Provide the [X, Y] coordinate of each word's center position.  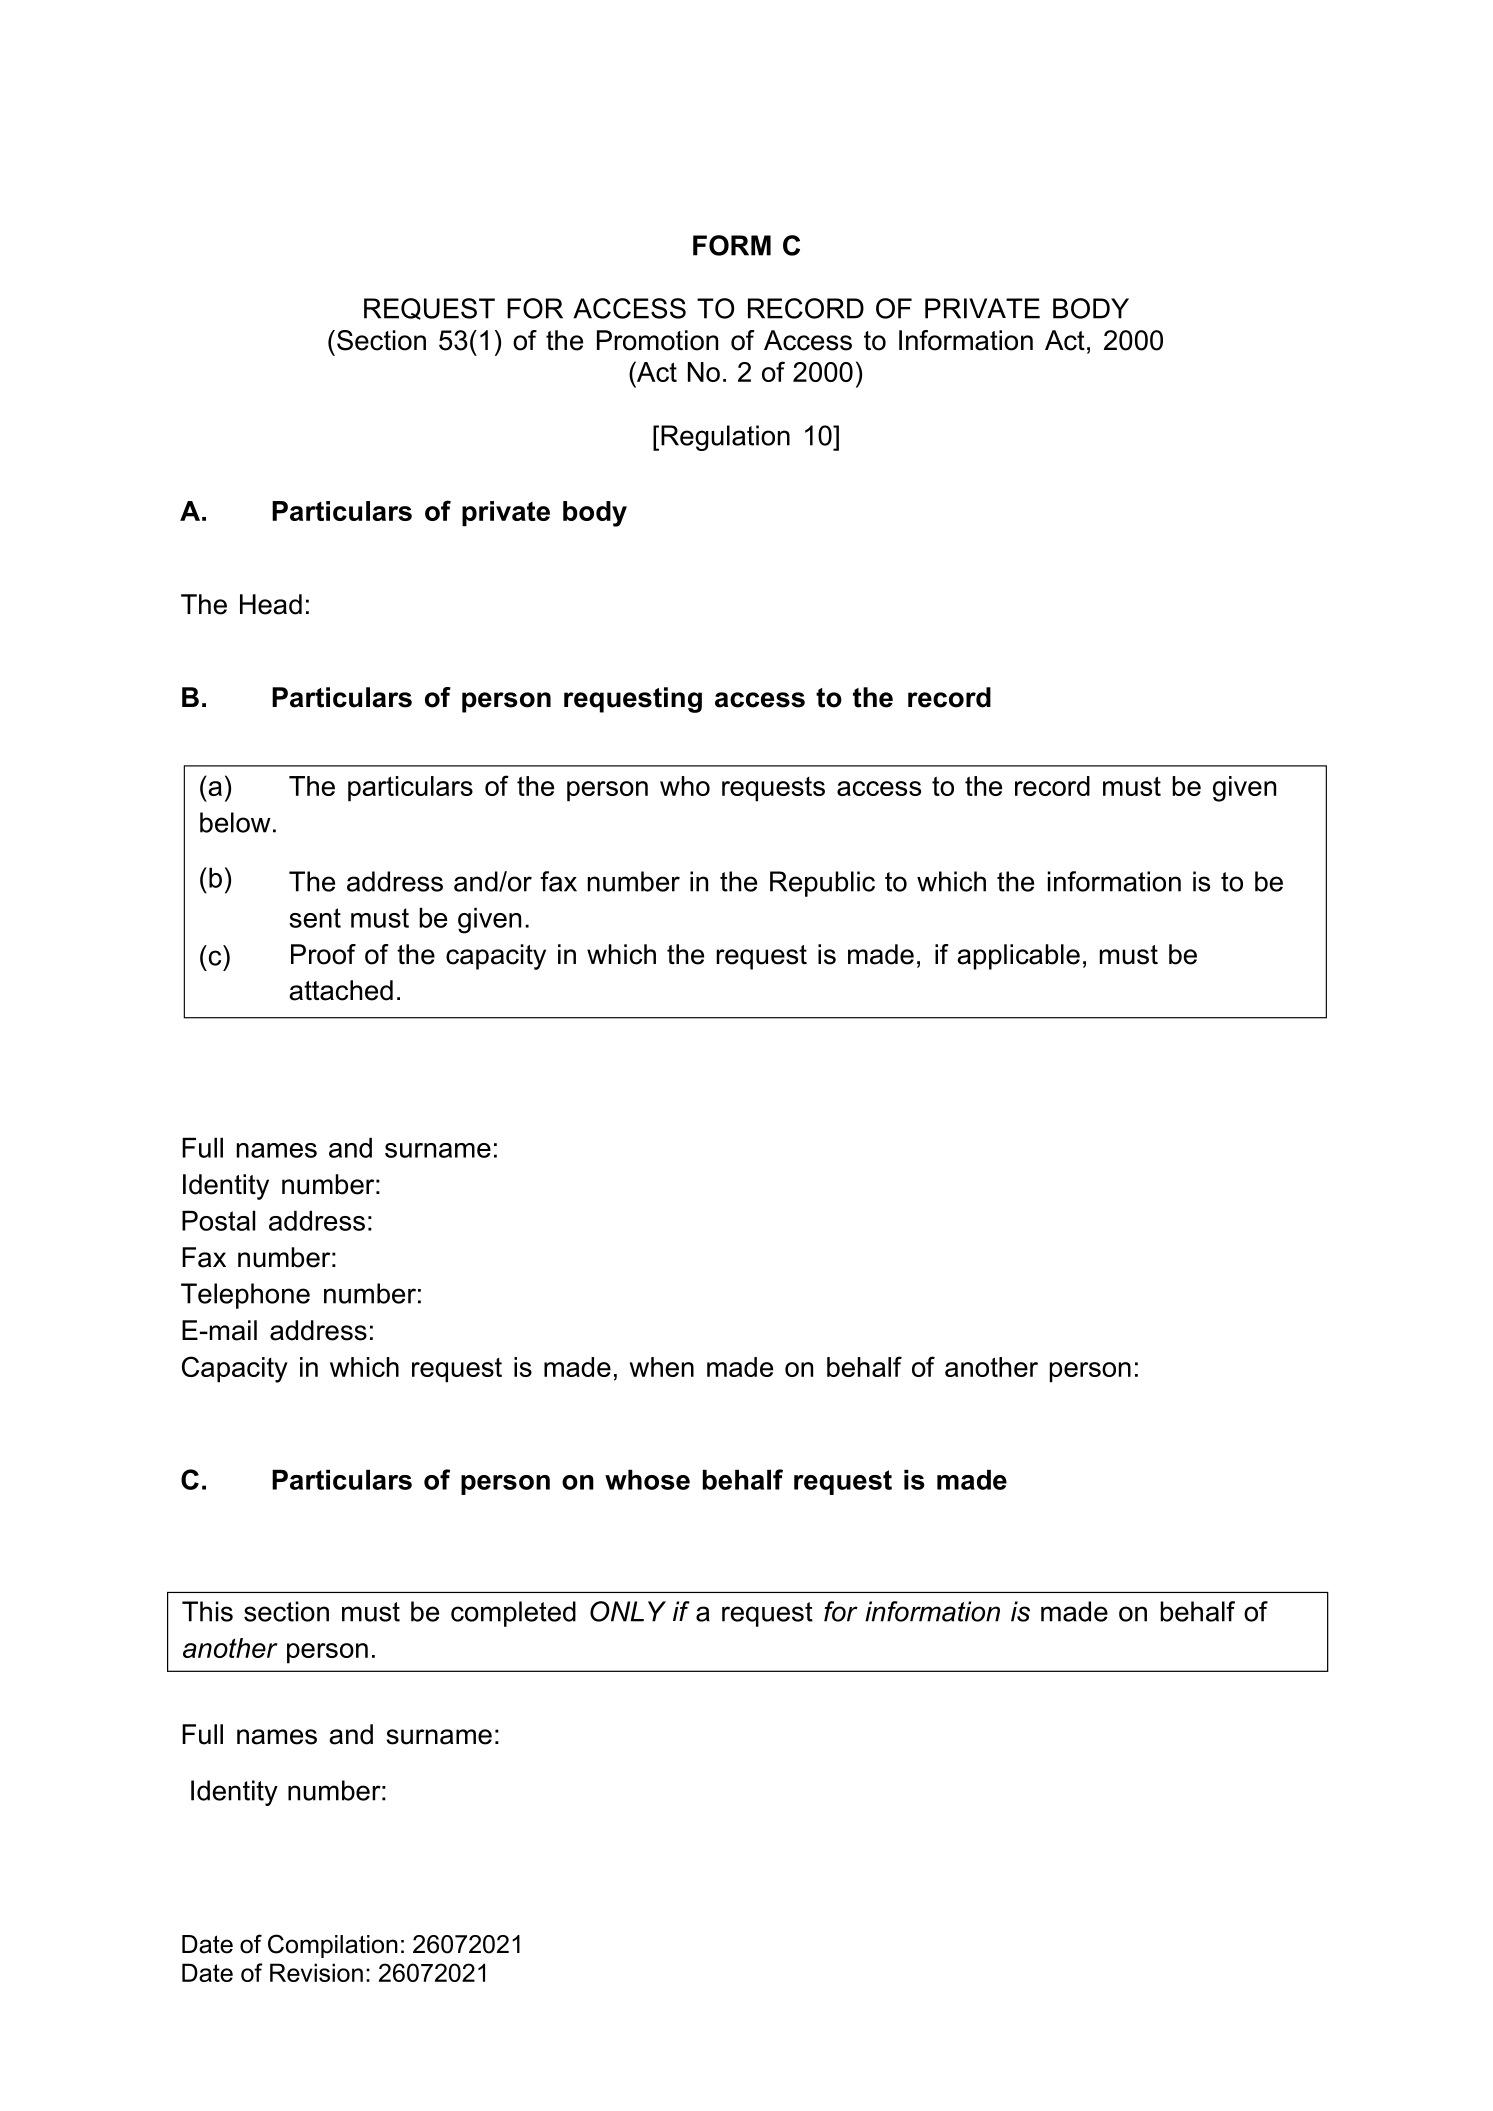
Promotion [657, 340]
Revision [316, 1972]
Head [271, 604]
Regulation [725, 438]
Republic [822, 884]
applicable [1018, 957]
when [662, 1367]
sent [315, 918]
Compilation [333, 1946]
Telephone [245, 1296]
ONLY [628, 1611]
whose [647, 1479]
